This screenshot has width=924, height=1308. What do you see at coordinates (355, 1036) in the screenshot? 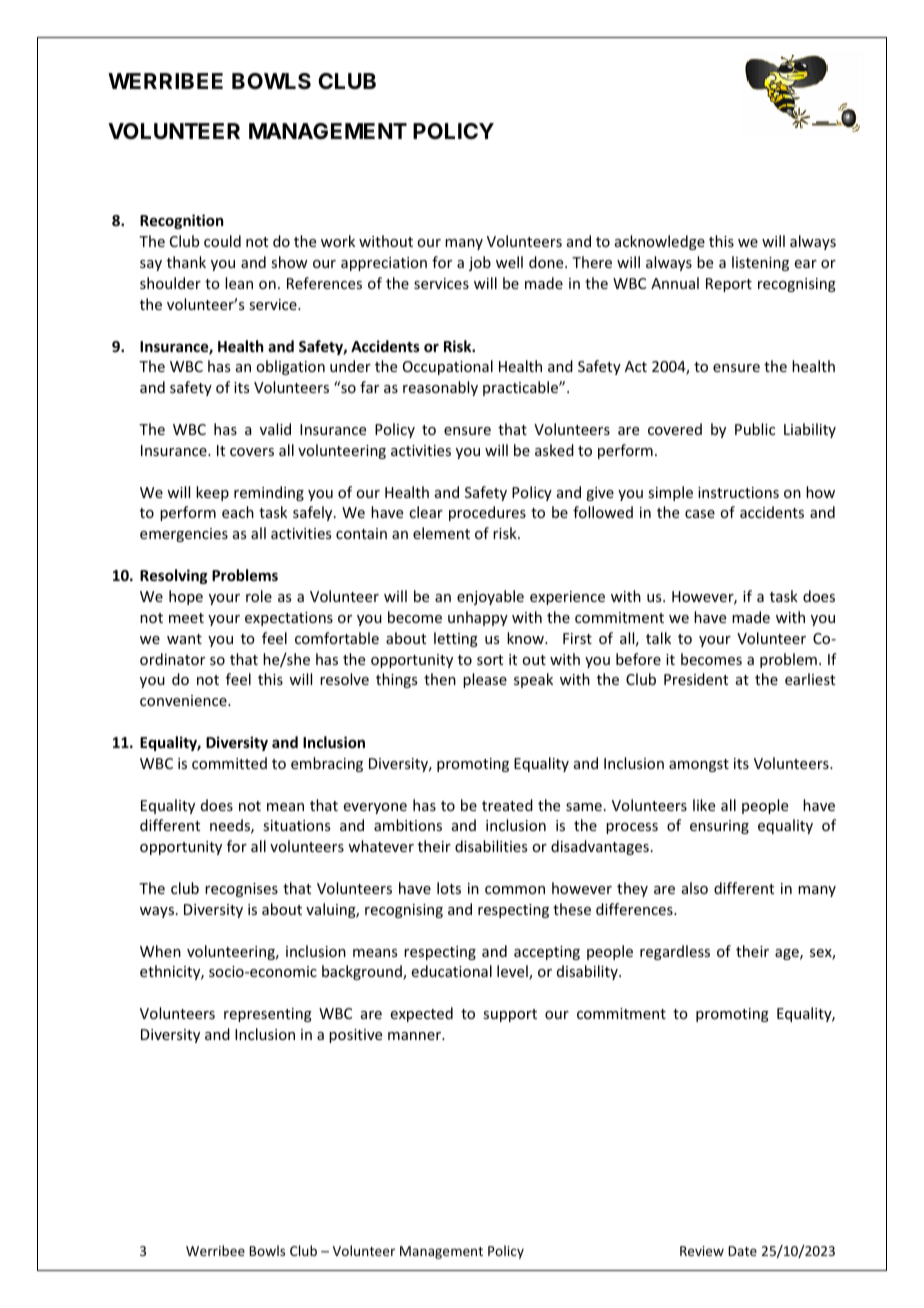
I see `positive` at bounding box center [355, 1036].
